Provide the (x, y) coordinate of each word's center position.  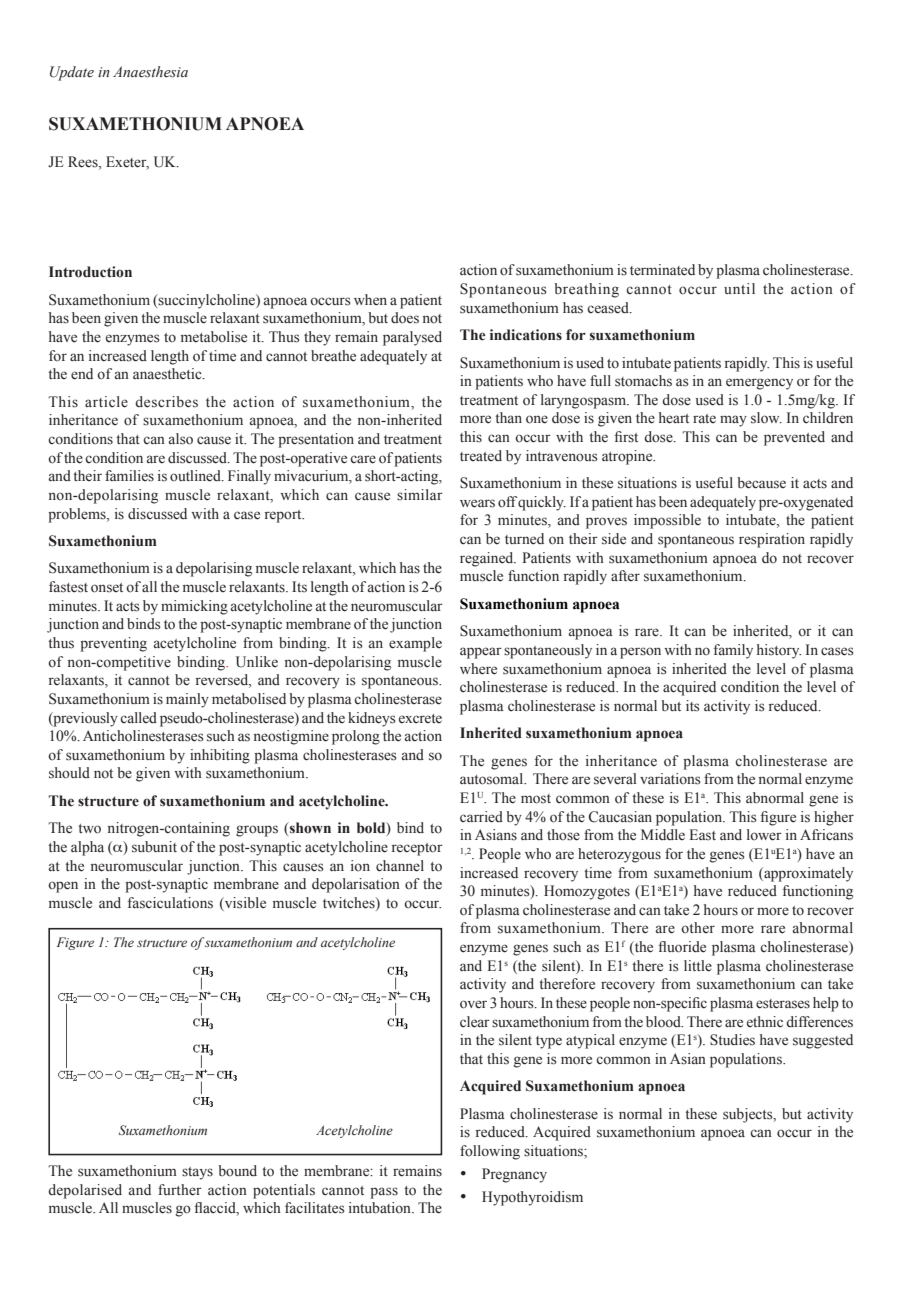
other (698, 927)
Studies (732, 1040)
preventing (113, 644)
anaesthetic (168, 374)
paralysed (412, 338)
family (733, 651)
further (180, 1190)
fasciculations (170, 903)
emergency (759, 384)
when (370, 300)
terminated (662, 270)
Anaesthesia (150, 72)
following (490, 1152)
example (415, 644)
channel (400, 866)
